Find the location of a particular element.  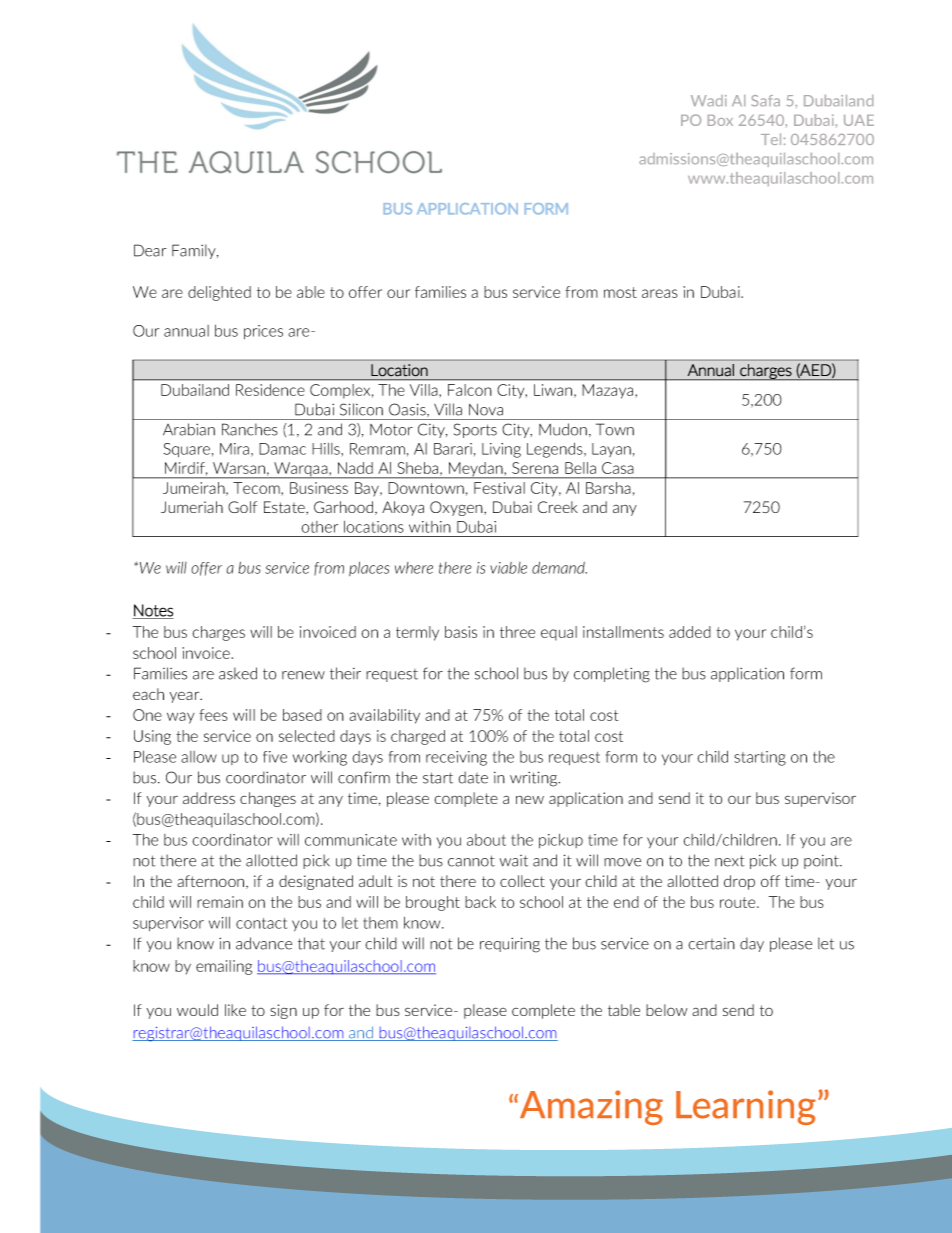

Wadi is located at coordinates (709, 101).
